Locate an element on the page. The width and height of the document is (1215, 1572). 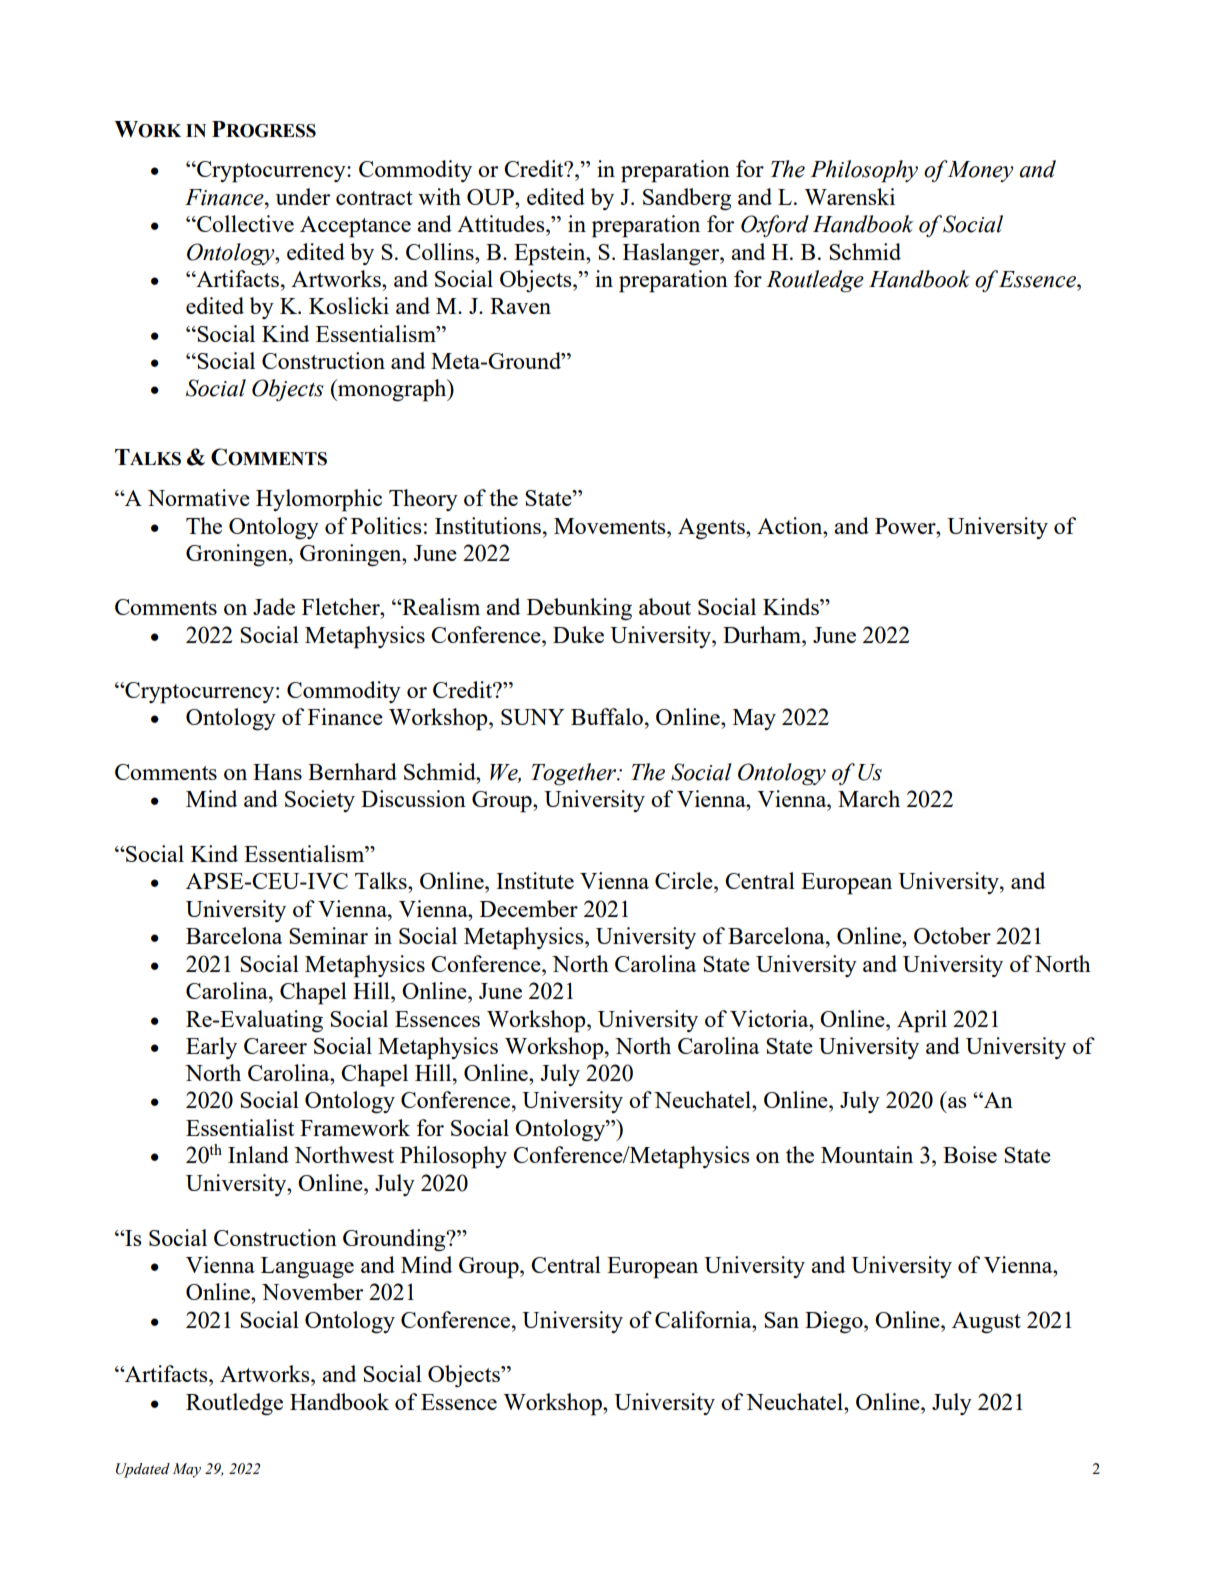
Attitudes is located at coordinates (502, 223).
